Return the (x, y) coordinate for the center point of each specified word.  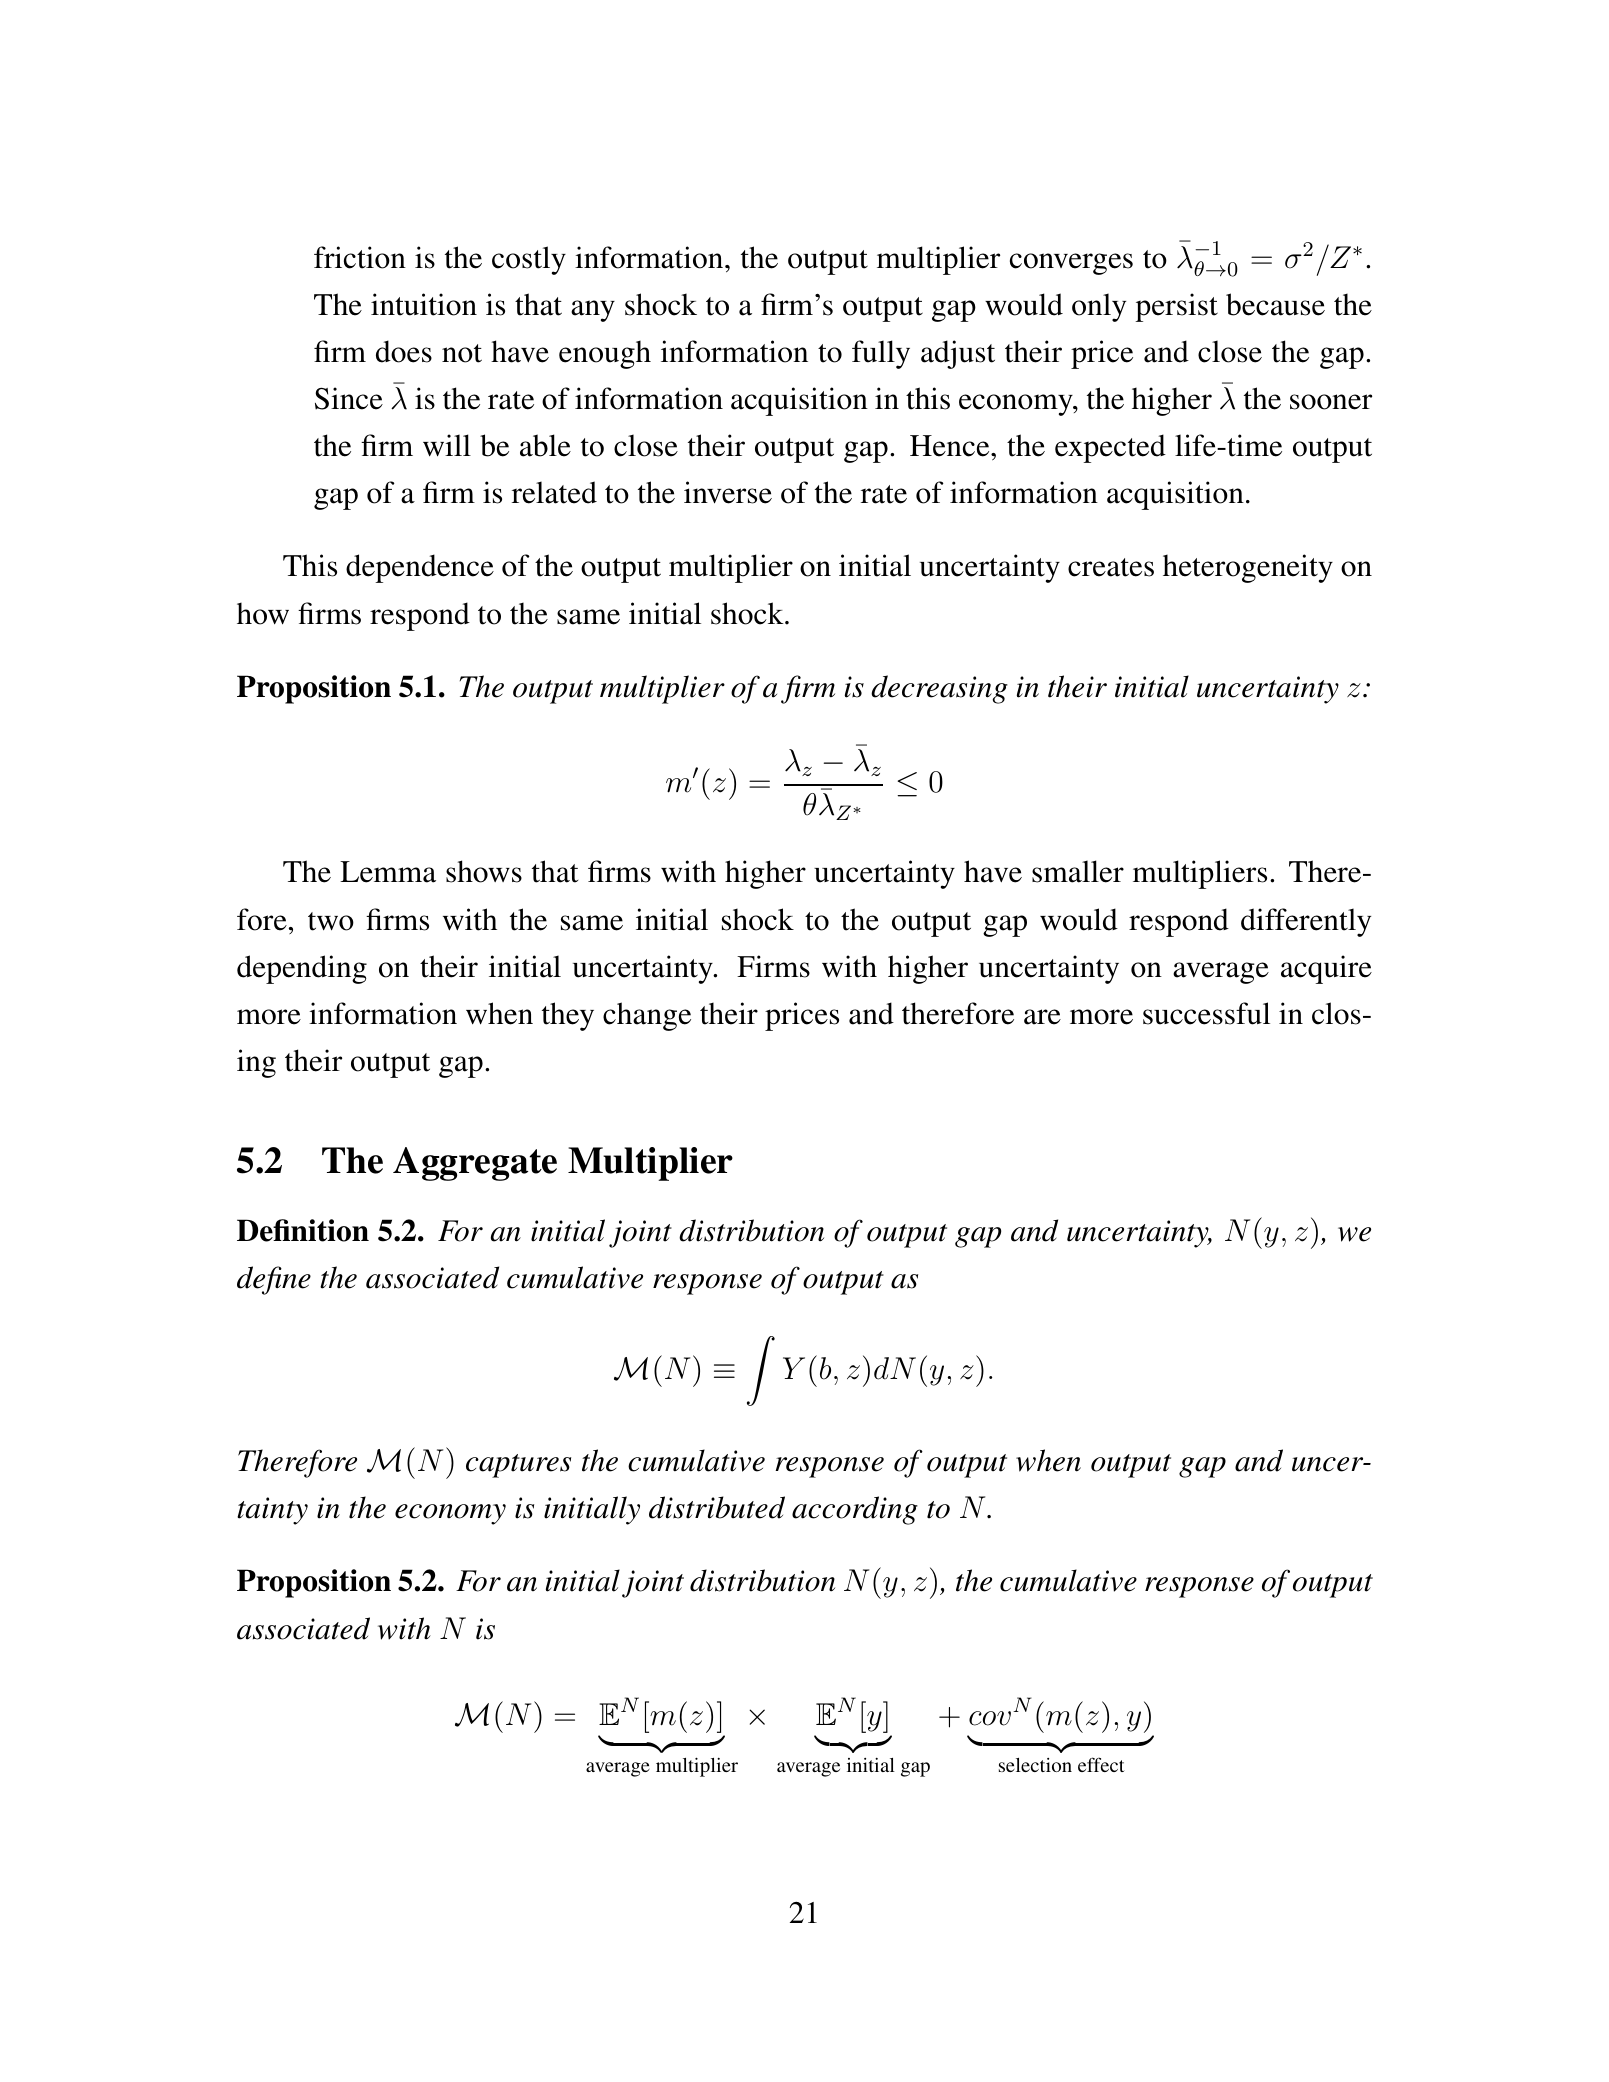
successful (1206, 1013)
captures (518, 1466)
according (855, 1510)
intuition (424, 304)
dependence (420, 568)
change (647, 1016)
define (274, 1280)
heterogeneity (1248, 568)
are (1042, 1017)
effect (1101, 1764)
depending (302, 969)
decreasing (939, 689)
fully (881, 354)
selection (1035, 1765)
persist (1176, 307)
